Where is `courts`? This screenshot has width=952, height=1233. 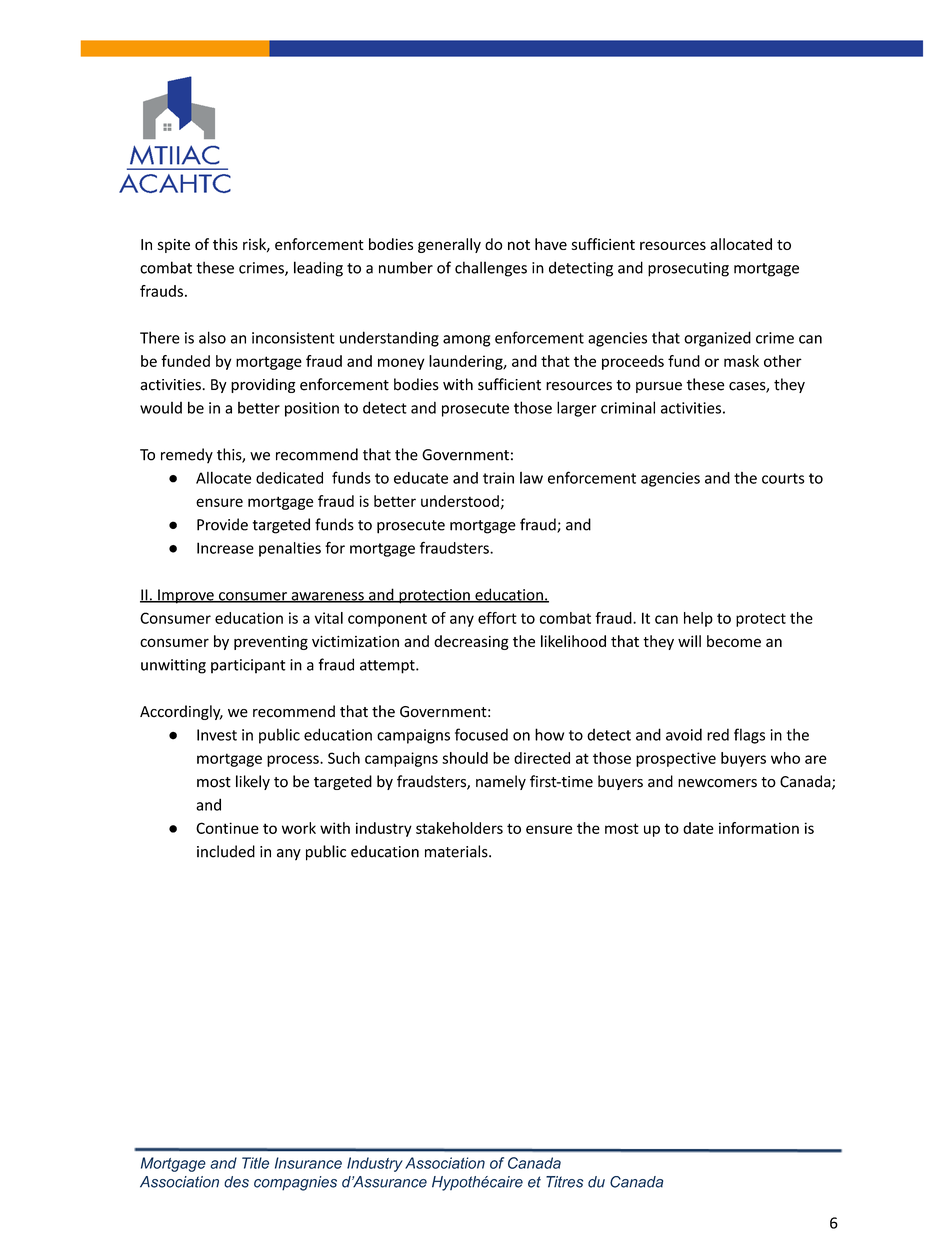
courts is located at coordinates (783, 478).
